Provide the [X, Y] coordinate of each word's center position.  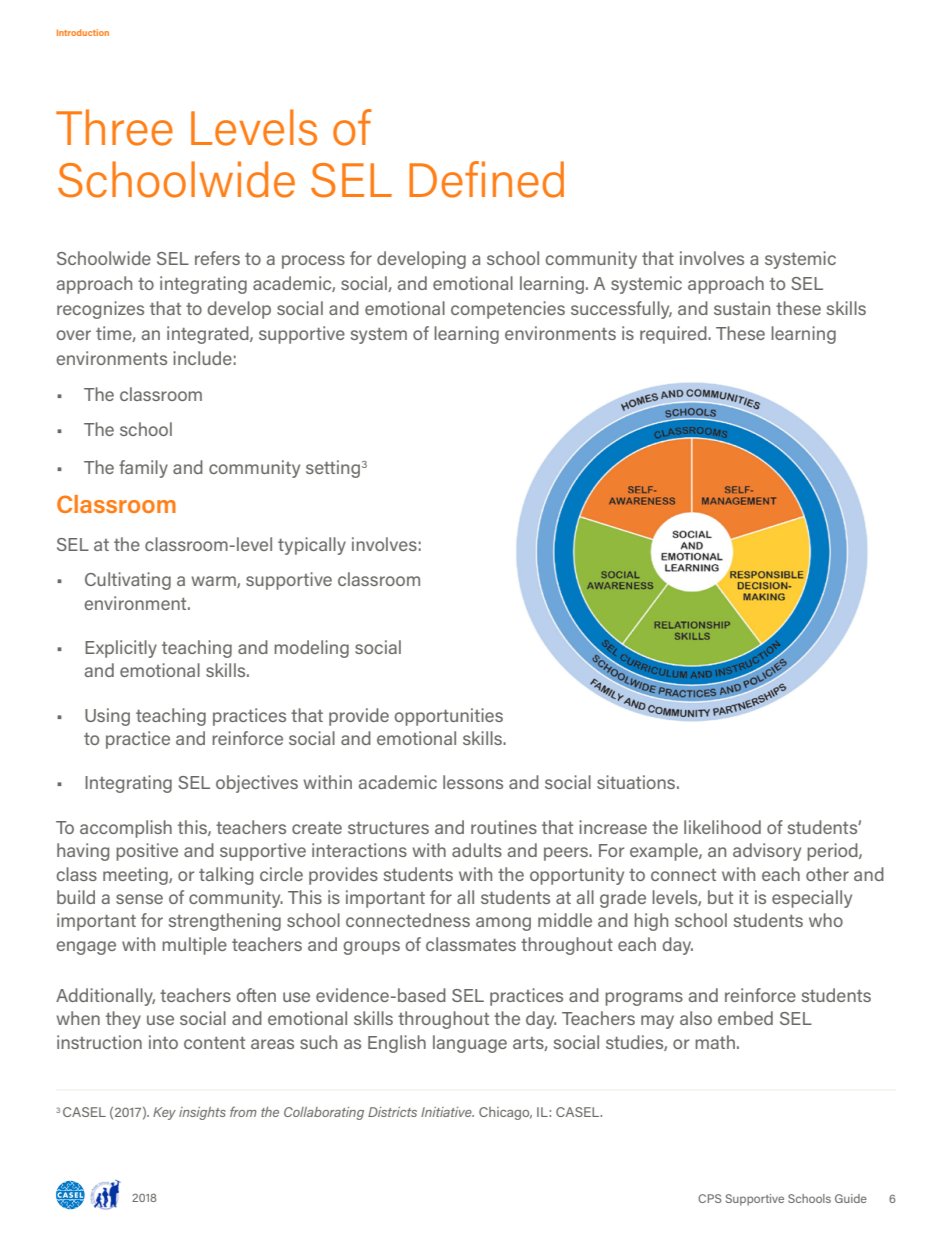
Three [114, 127]
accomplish [126, 829]
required [674, 335]
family [143, 469]
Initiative [447, 1112]
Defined [486, 179]
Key [164, 1113]
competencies [508, 310]
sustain [742, 308]
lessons [473, 782]
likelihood [722, 827]
